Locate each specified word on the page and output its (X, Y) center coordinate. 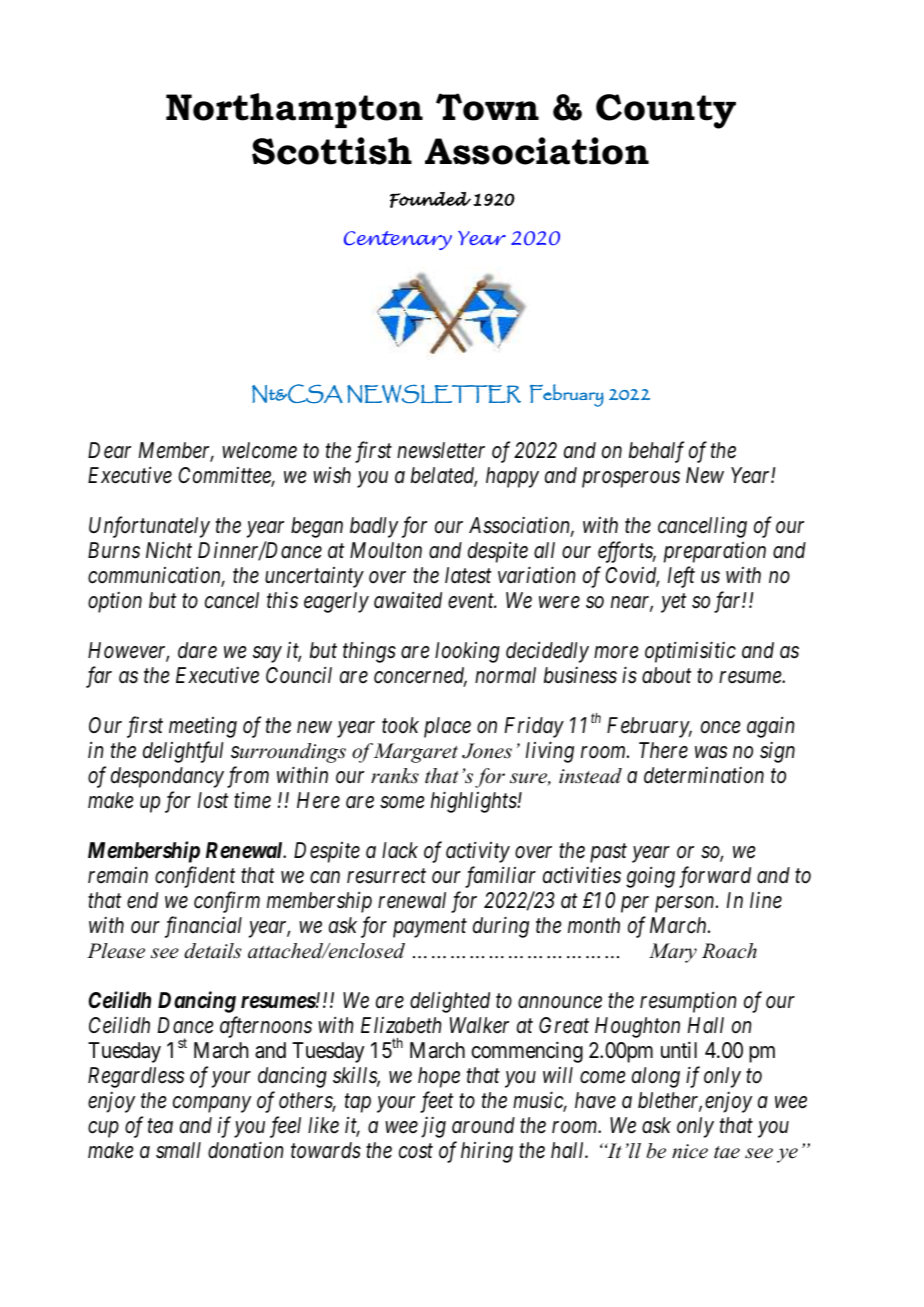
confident (195, 877)
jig (433, 1127)
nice (690, 1151)
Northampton (294, 110)
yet (674, 603)
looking (467, 652)
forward (715, 877)
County (666, 111)
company (212, 1104)
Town (487, 107)
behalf (656, 452)
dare (197, 650)
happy (512, 477)
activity (478, 852)
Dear (109, 450)
